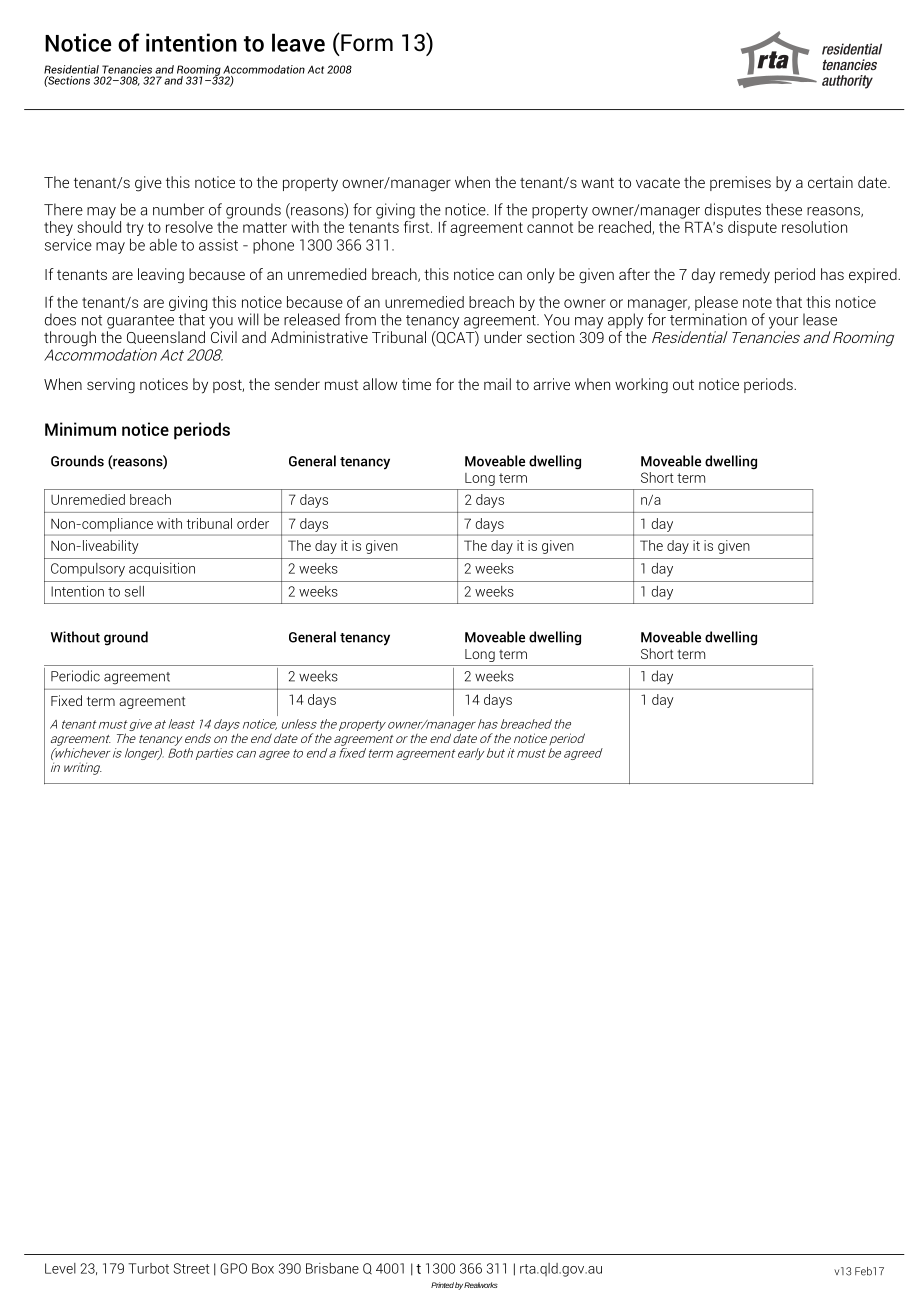 This screenshot has width=924, height=1308. Describe the element at coordinates (740, 183) in the screenshot. I see `premises` at that location.
